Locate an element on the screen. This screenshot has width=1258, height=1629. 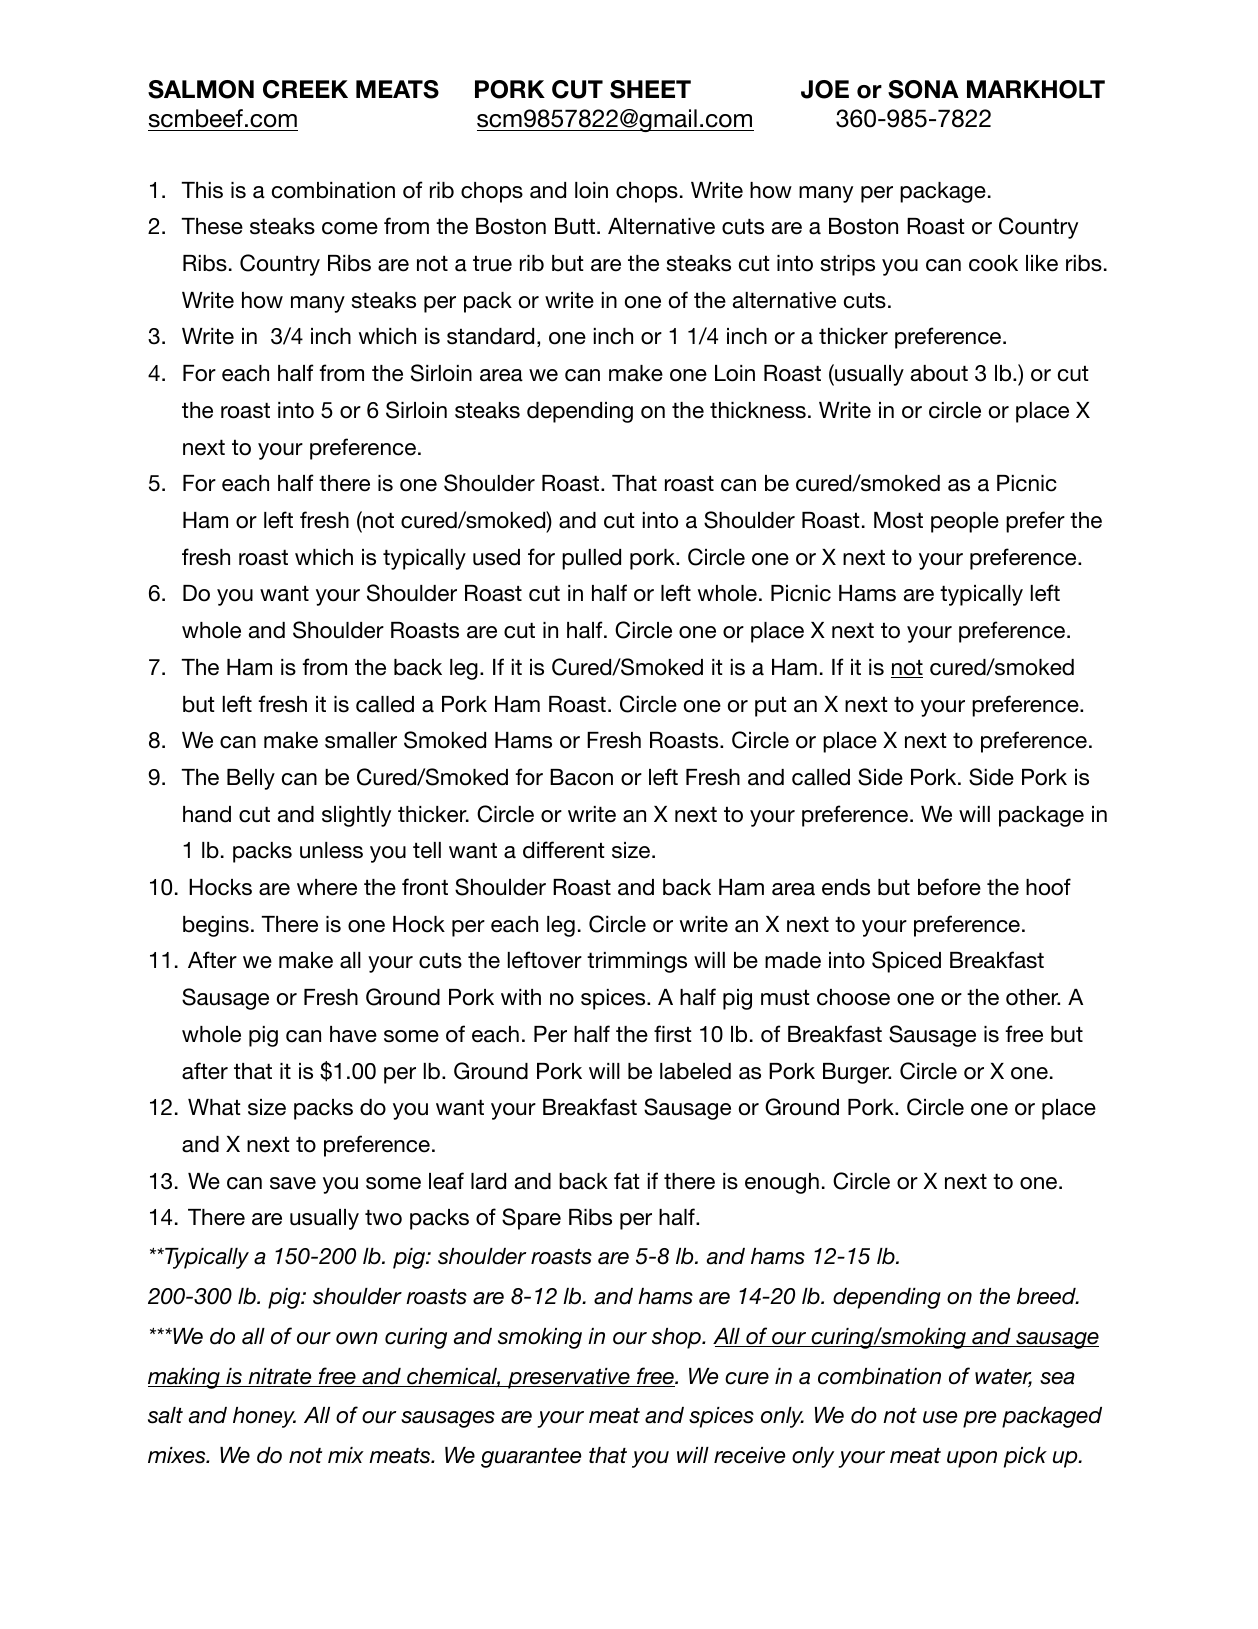
people is located at coordinates (965, 522).
